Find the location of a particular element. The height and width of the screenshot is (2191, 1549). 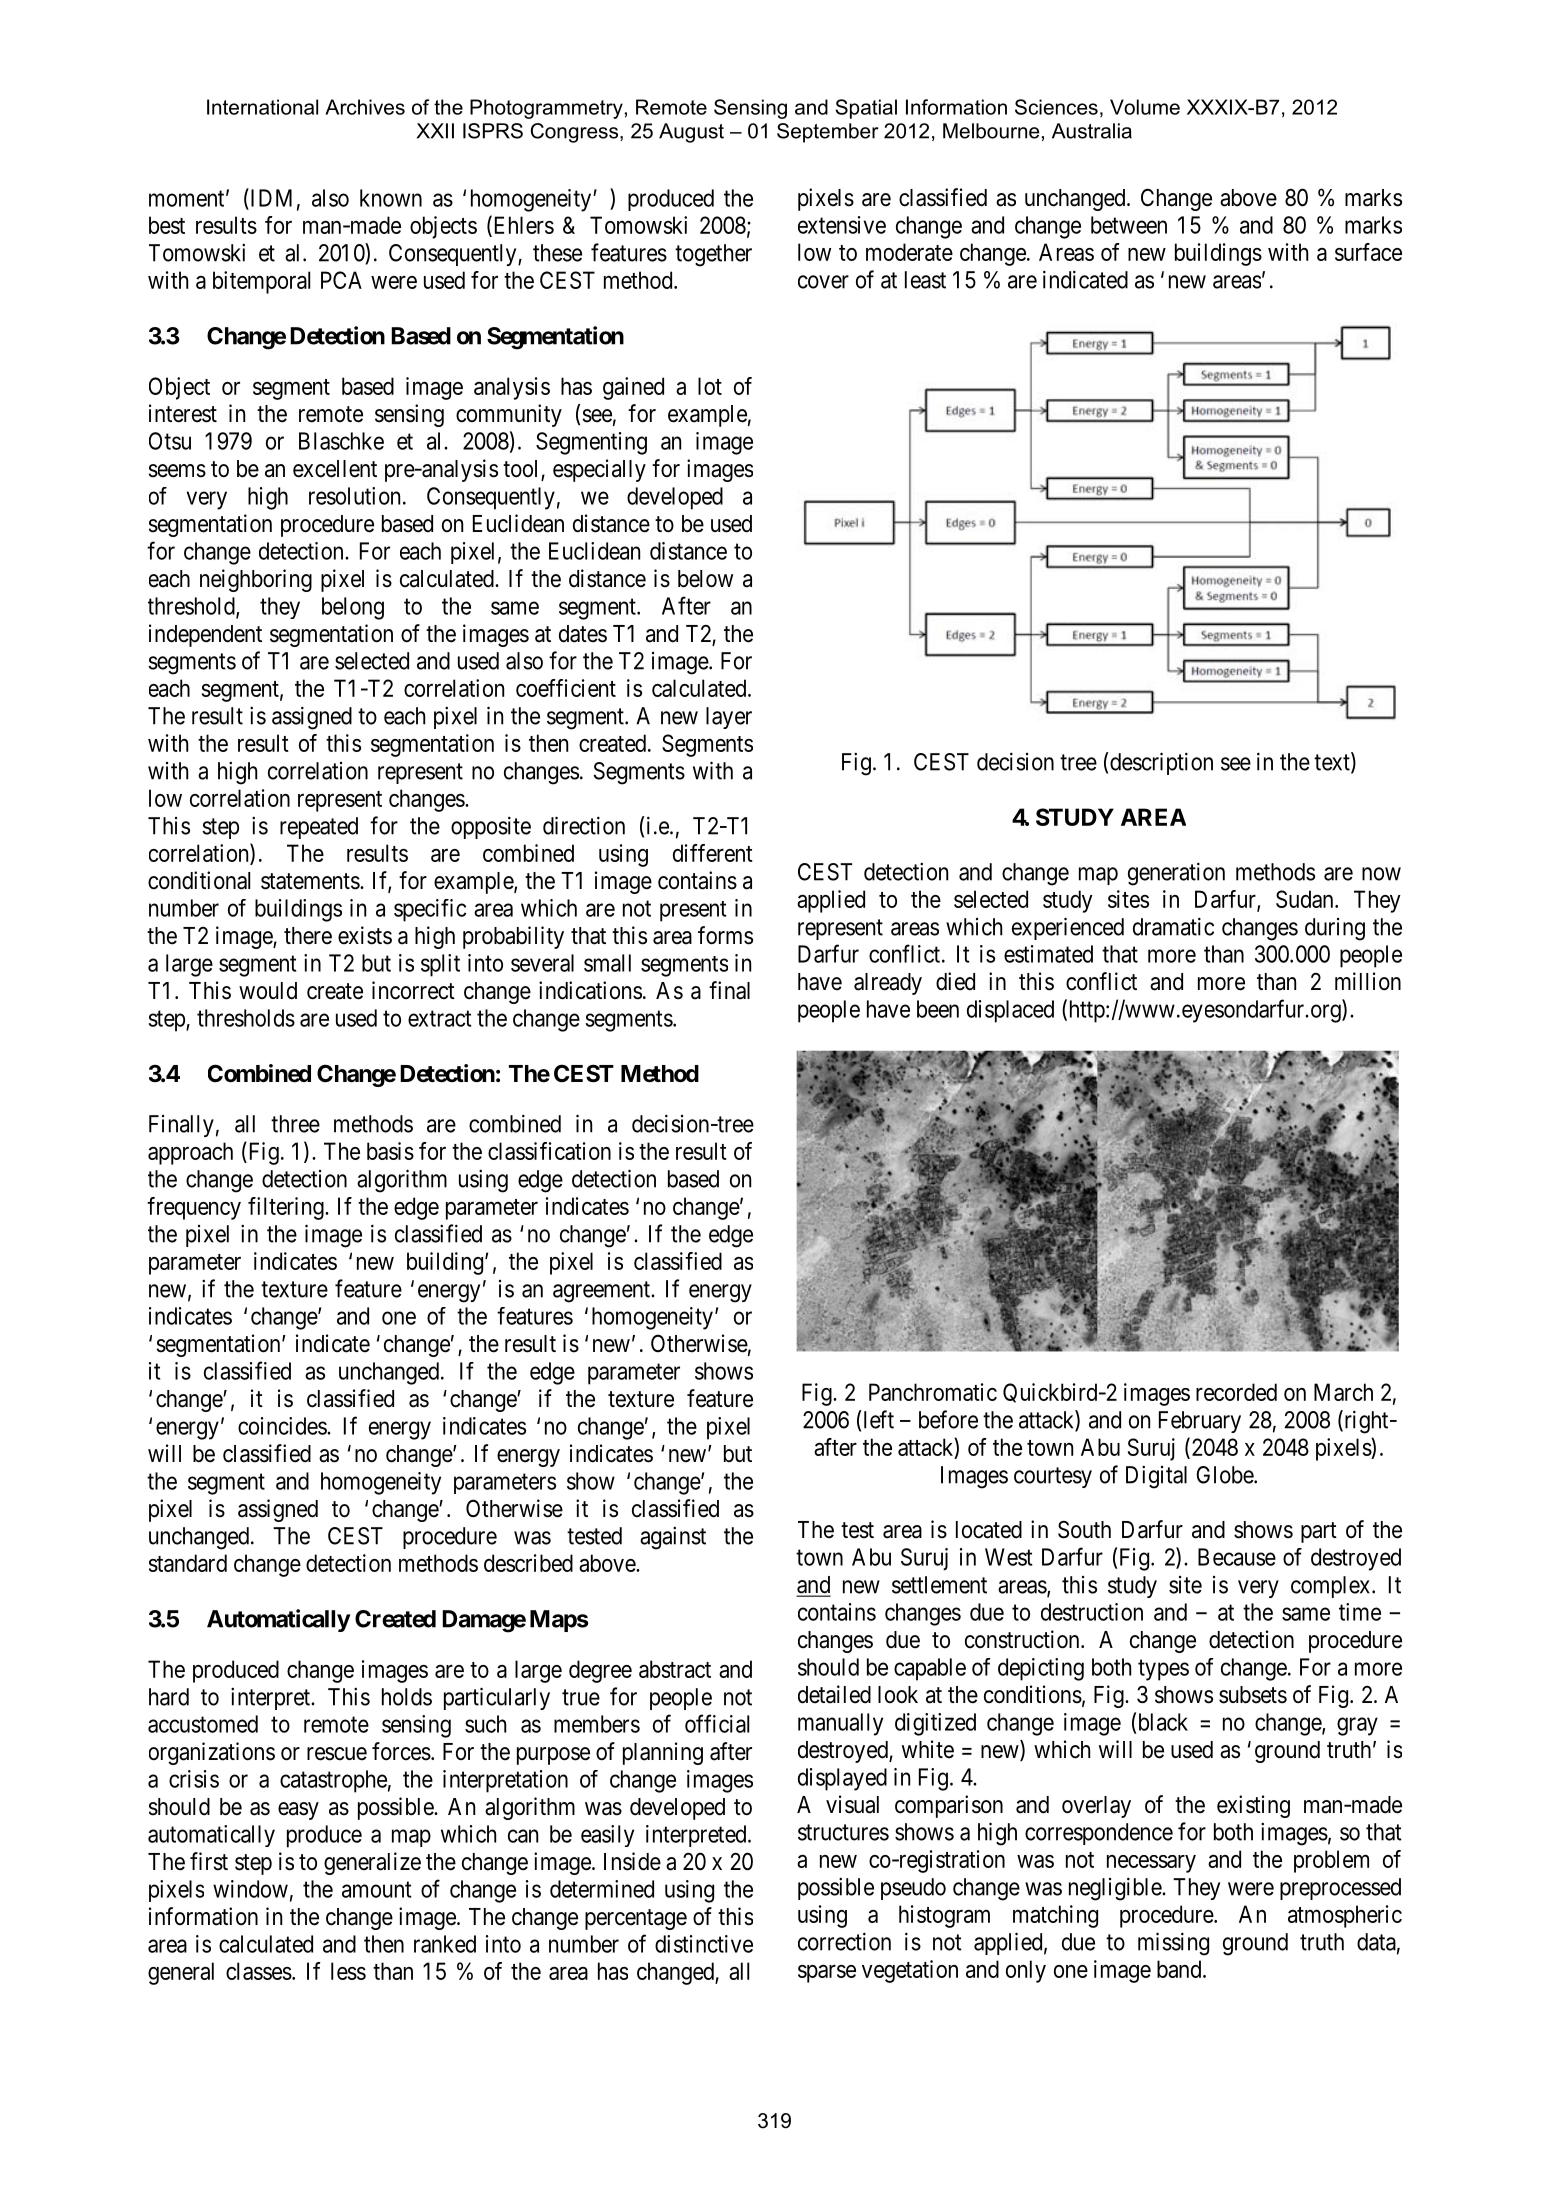

left is located at coordinates (879, 1419).
